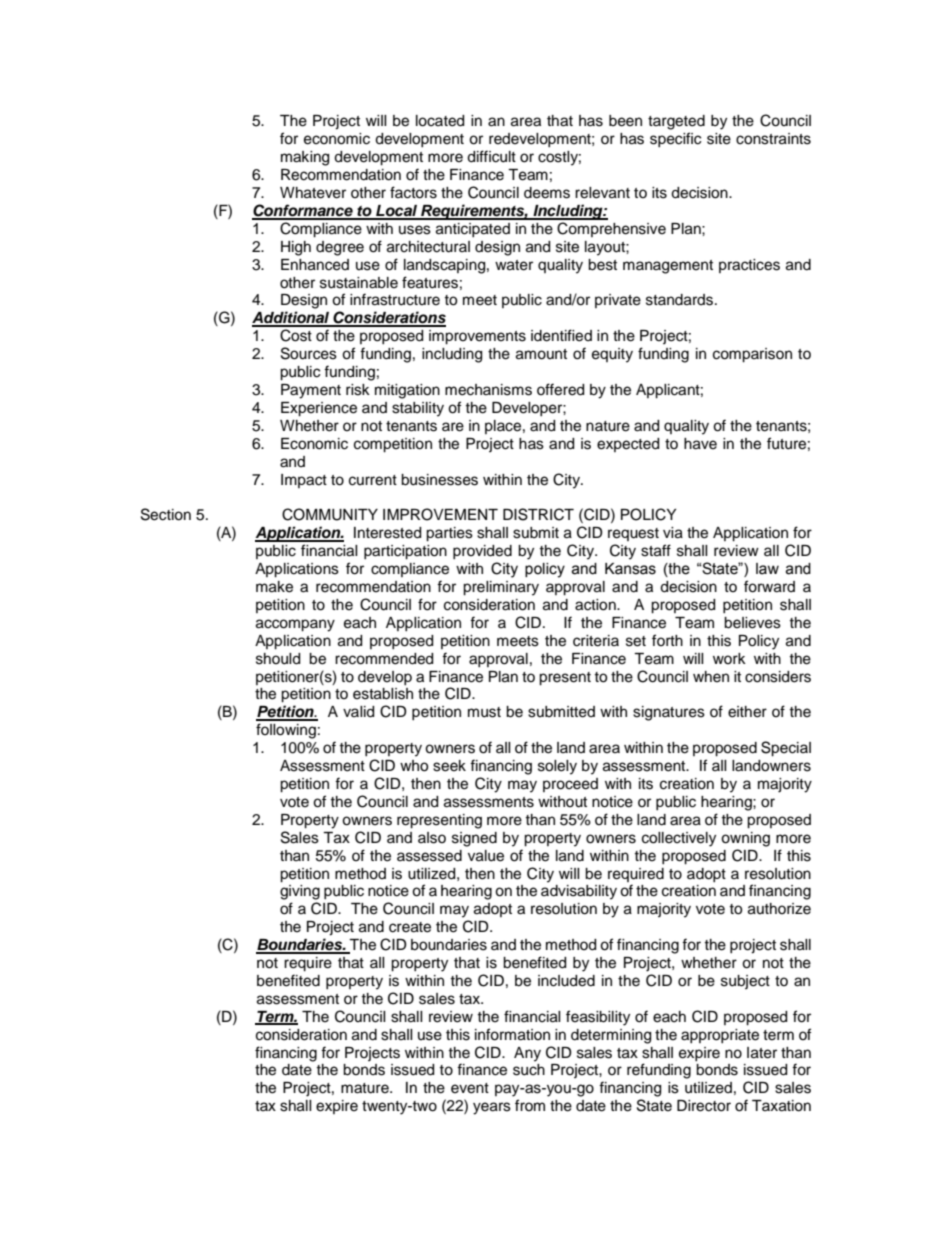  Describe the element at coordinates (274, 587) in the document. I see `make` at that location.
